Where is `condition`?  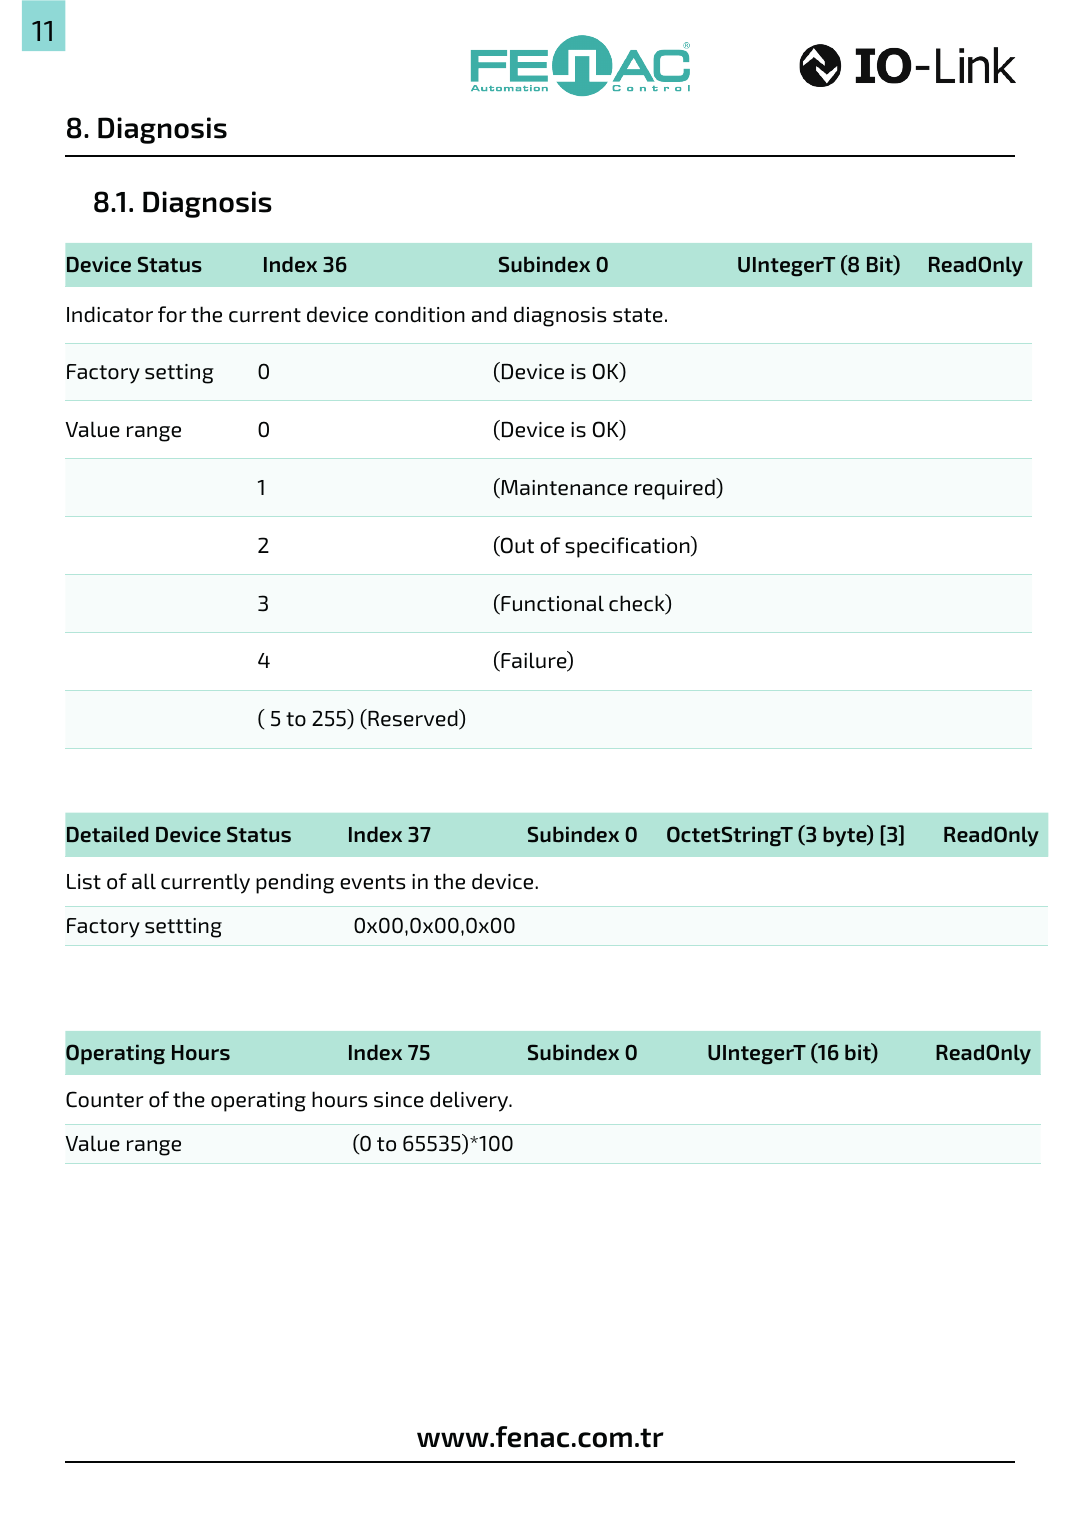
condition is located at coordinates (420, 314).
